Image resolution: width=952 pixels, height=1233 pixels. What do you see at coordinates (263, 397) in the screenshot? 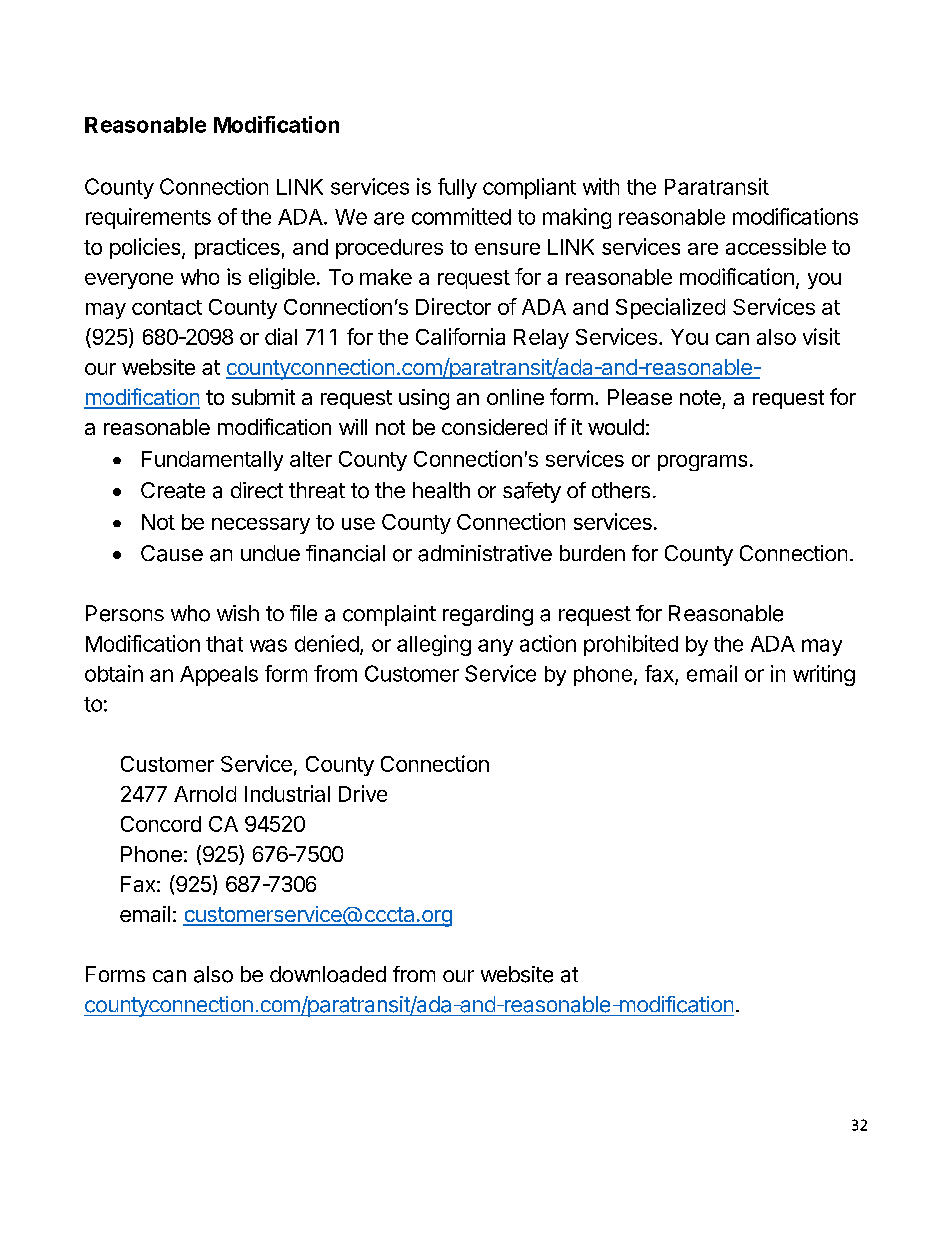
I see `submit` at bounding box center [263, 397].
